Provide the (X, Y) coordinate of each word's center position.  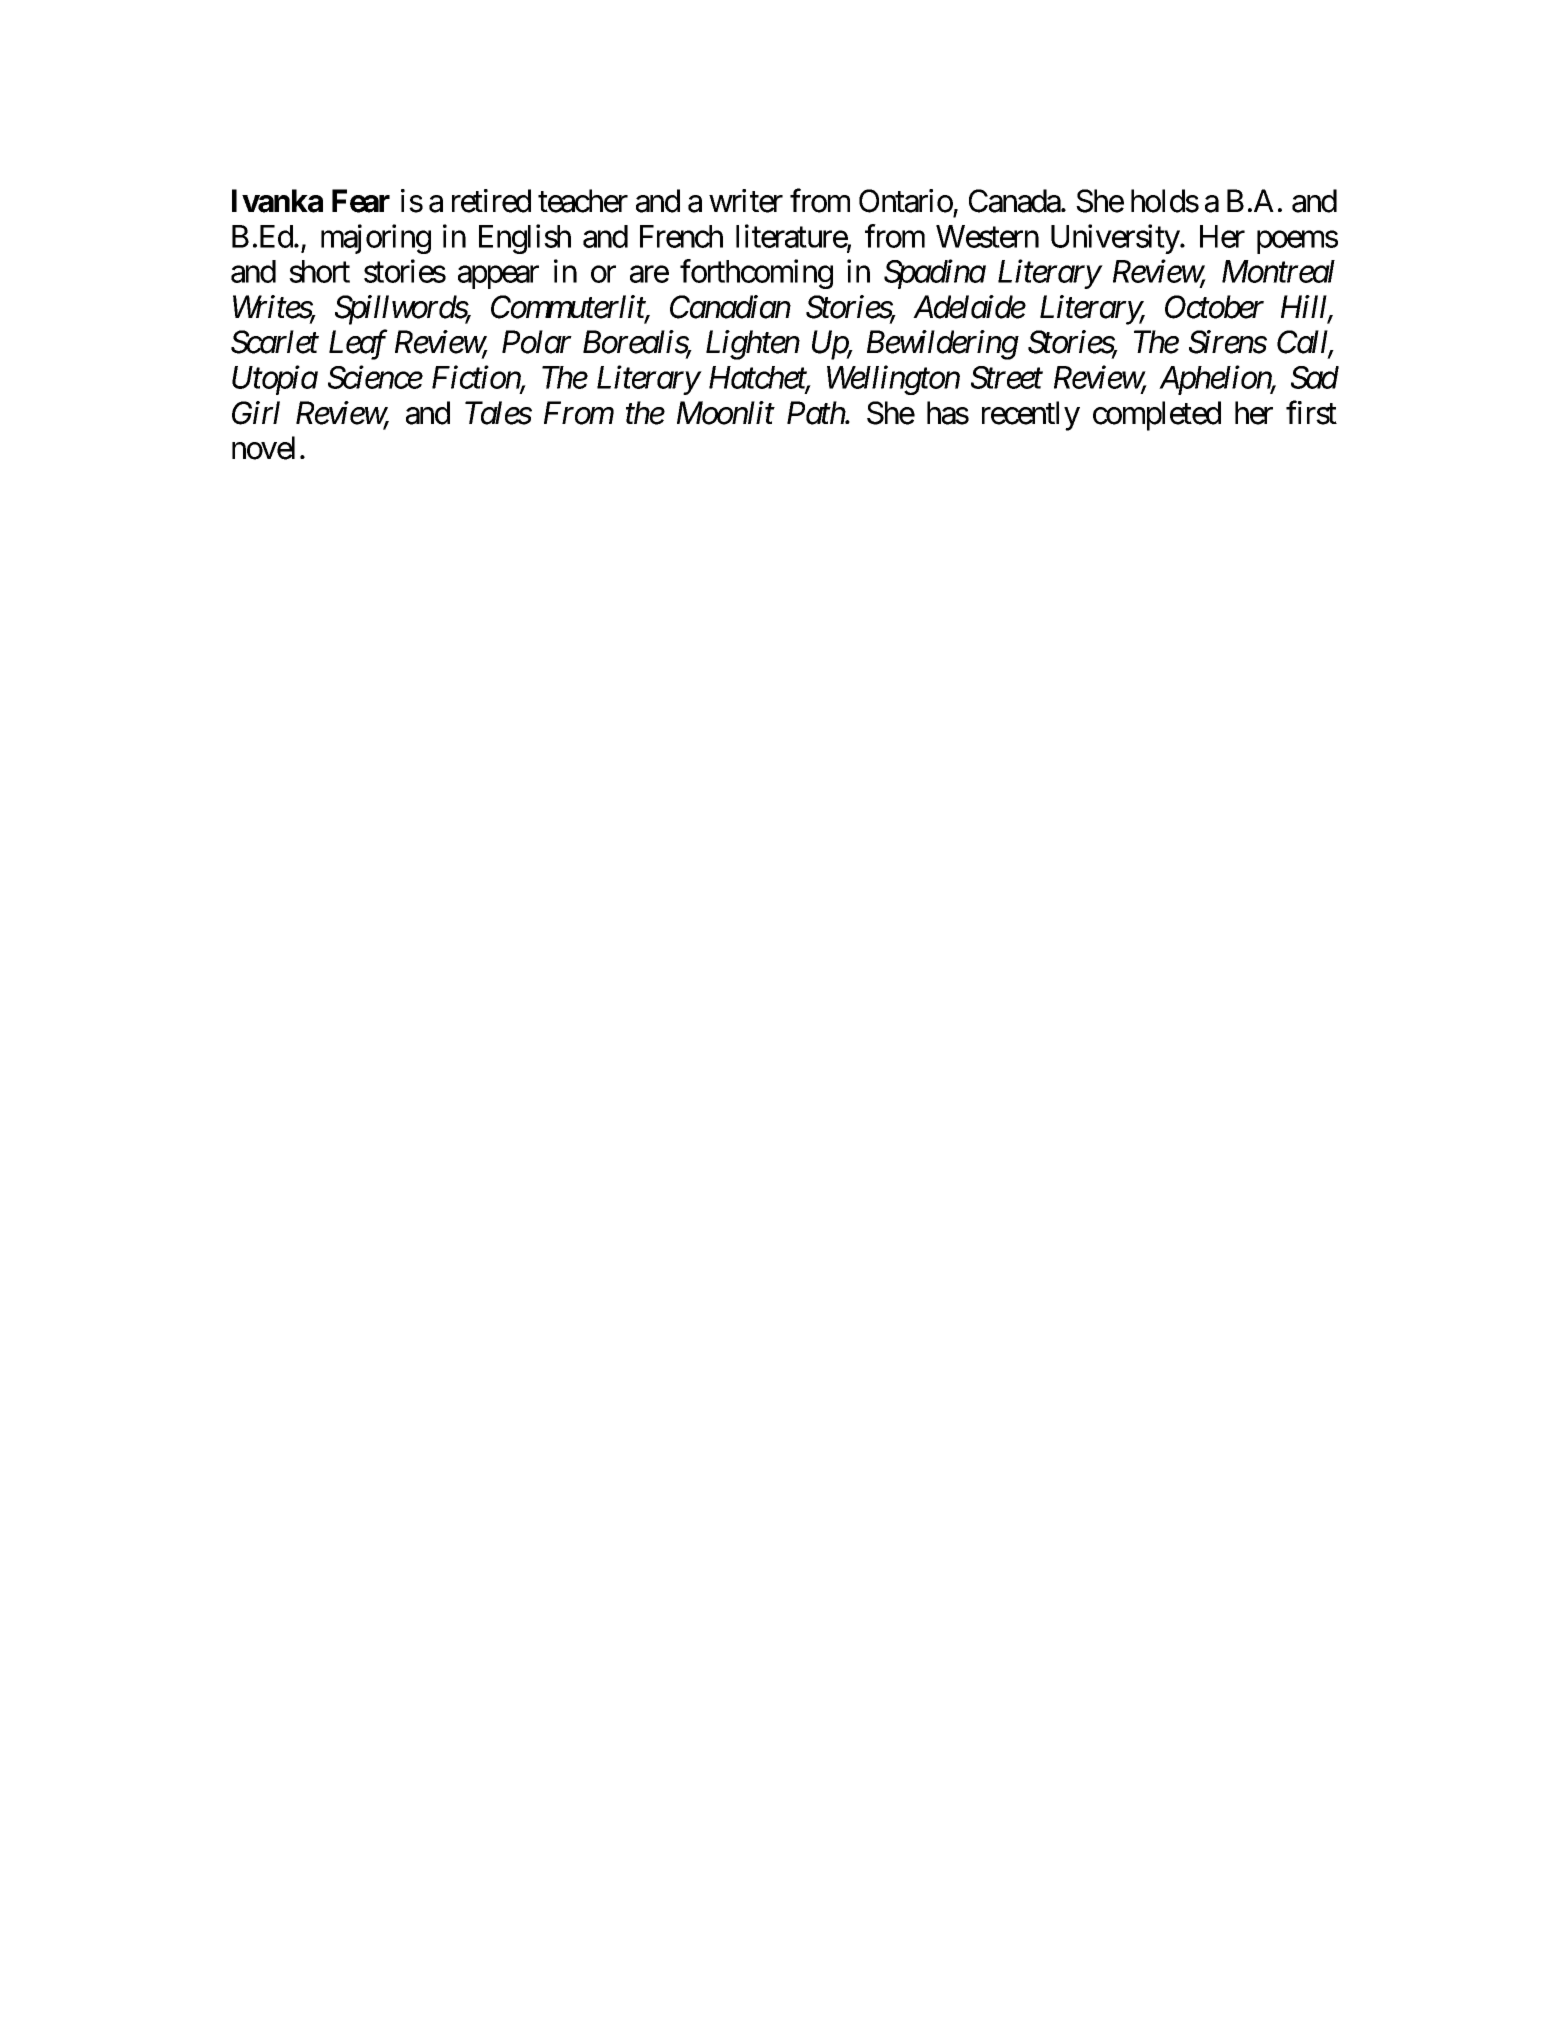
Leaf (358, 345)
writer (746, 201)
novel (263, 448)
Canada (1015, 201)
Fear (361, 201)
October (1214, 307)
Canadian (730, 307)
